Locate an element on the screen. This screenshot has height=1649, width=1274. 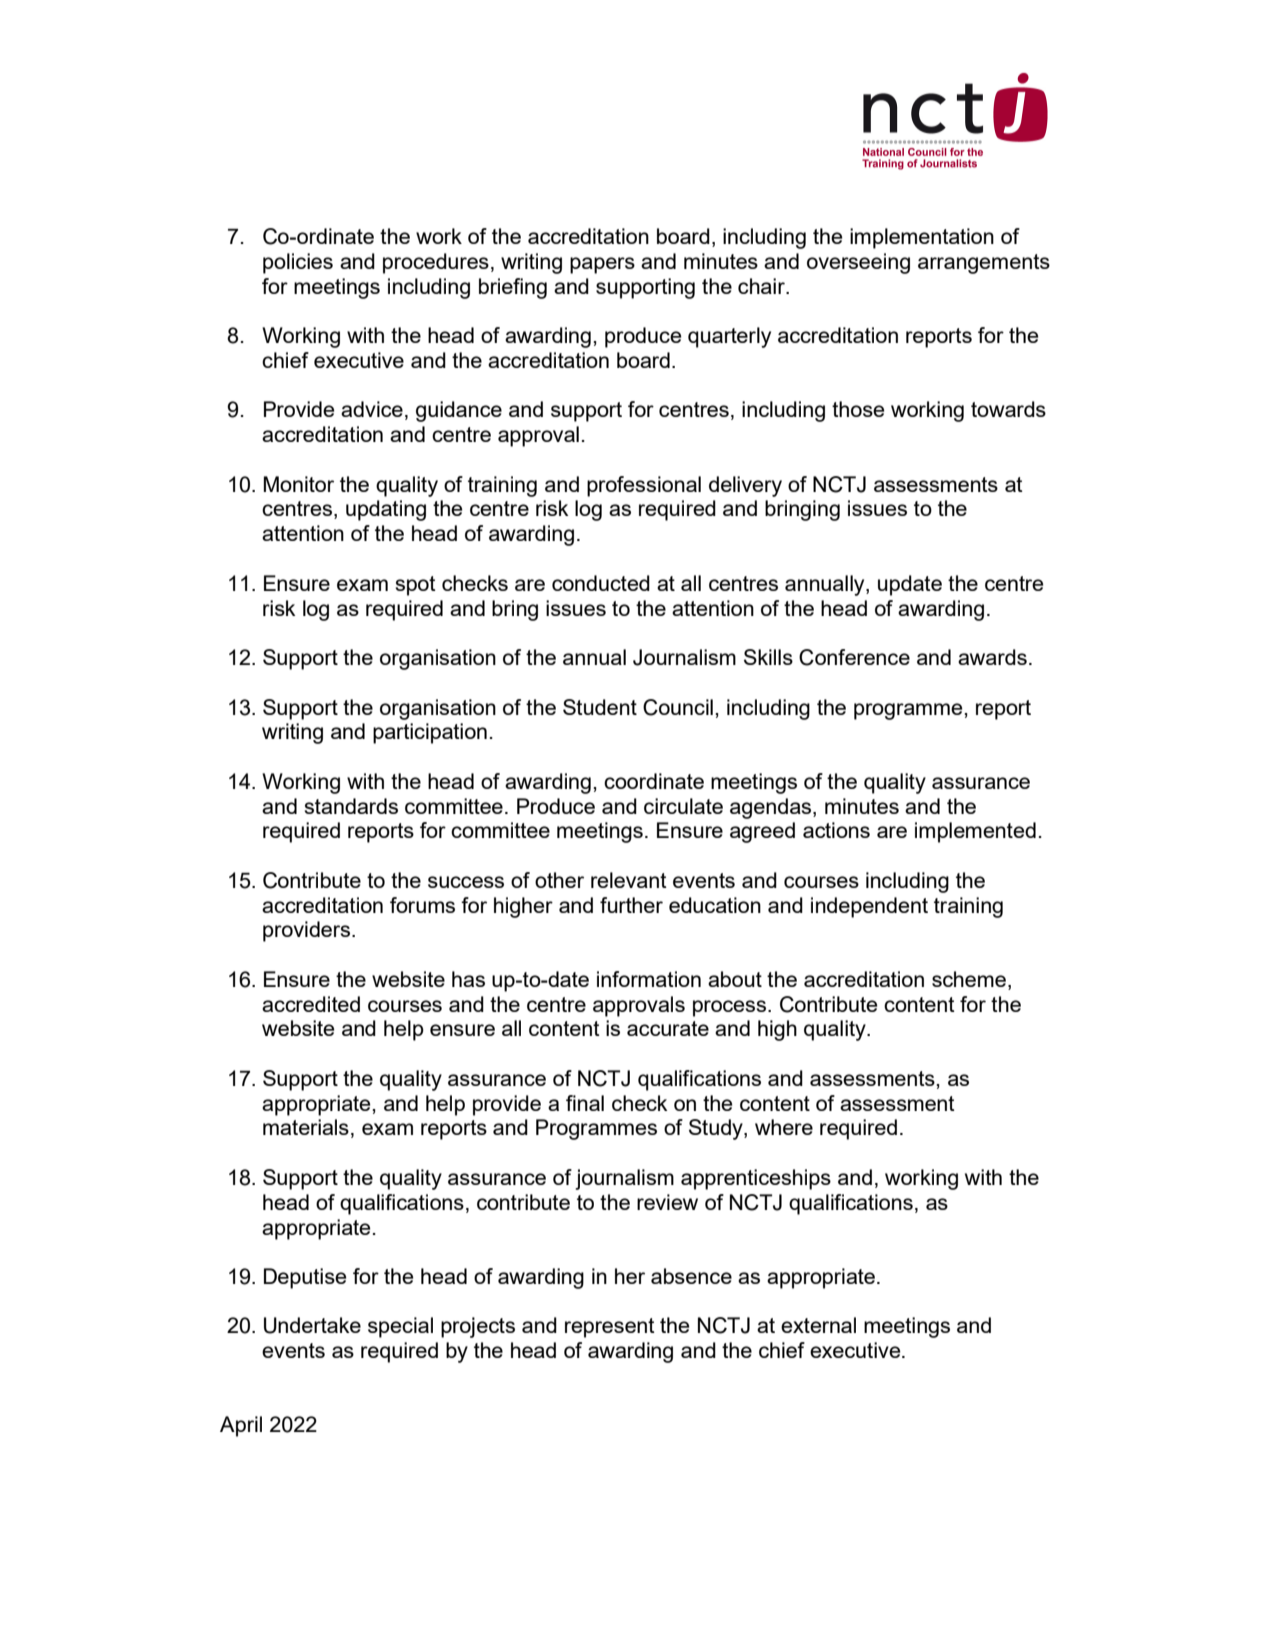
implemented is located at coordinates (975, 832).
